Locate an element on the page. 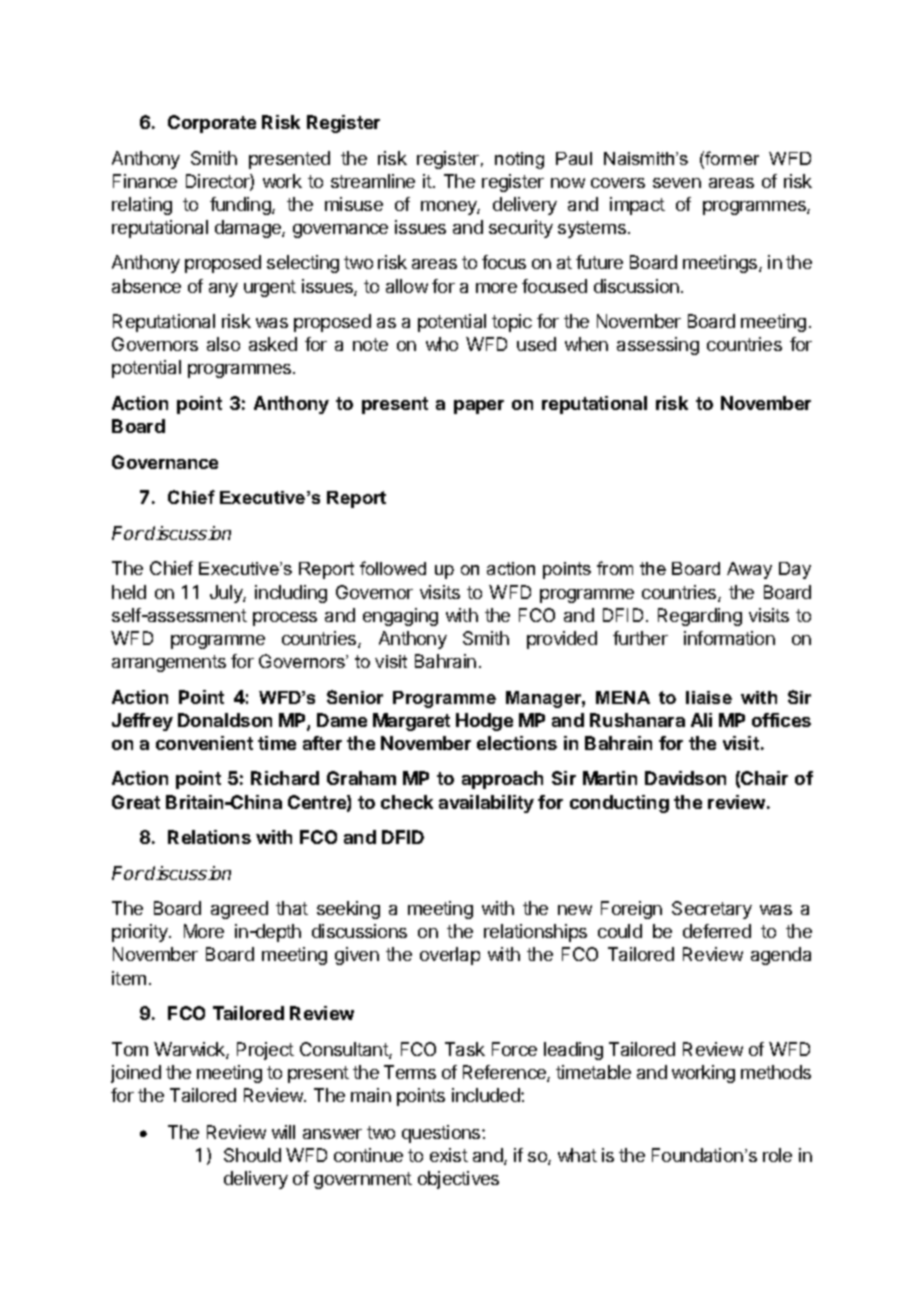 This page has height=1308, width=924. noting is located at coordinates (519, 160).
